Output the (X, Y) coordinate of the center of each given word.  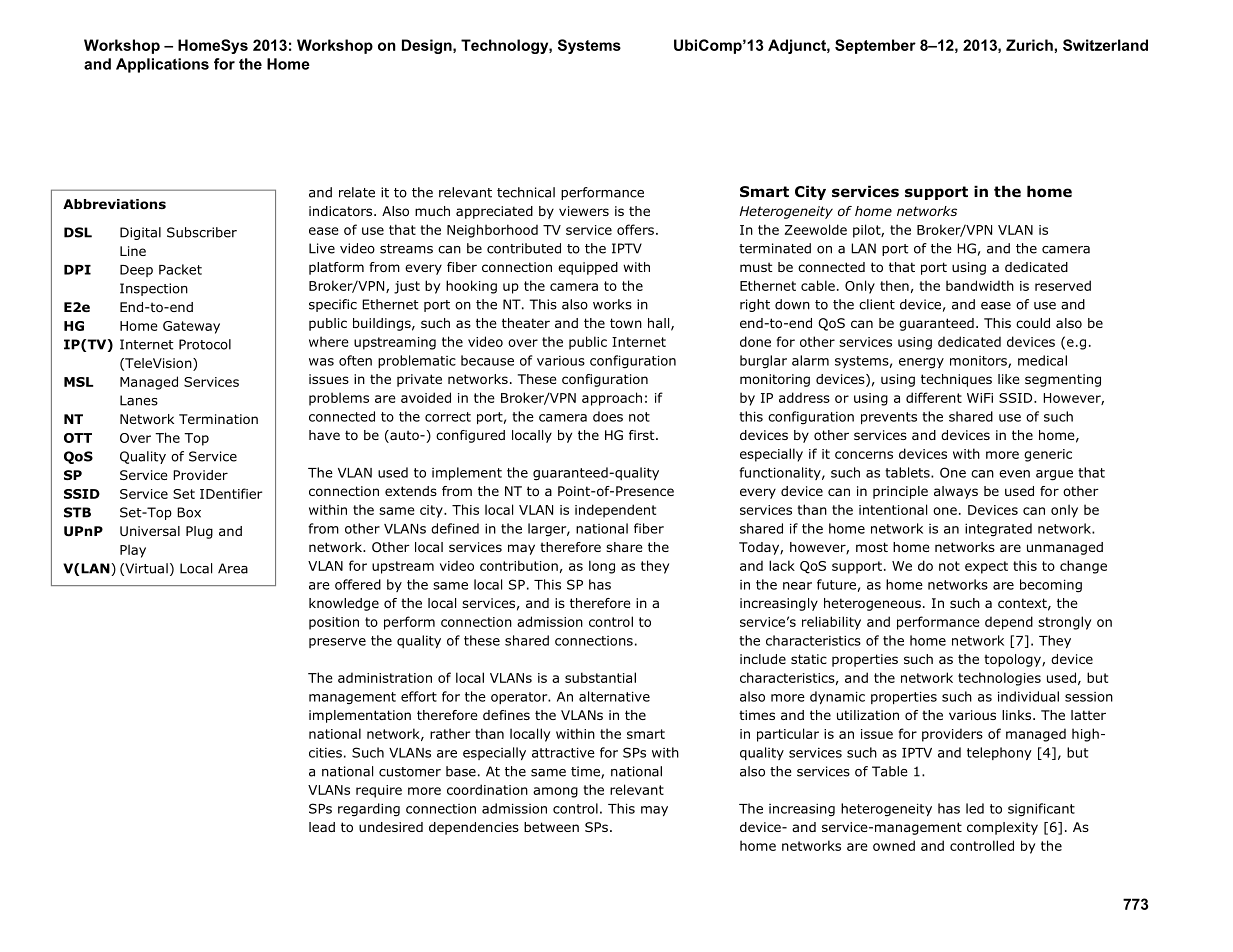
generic (1048, 455)
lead (322, 827)
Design (428, 46)
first (643, 435)
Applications (162, 65)
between (551, 827)
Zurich (1029, 45)
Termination (218, 419)
